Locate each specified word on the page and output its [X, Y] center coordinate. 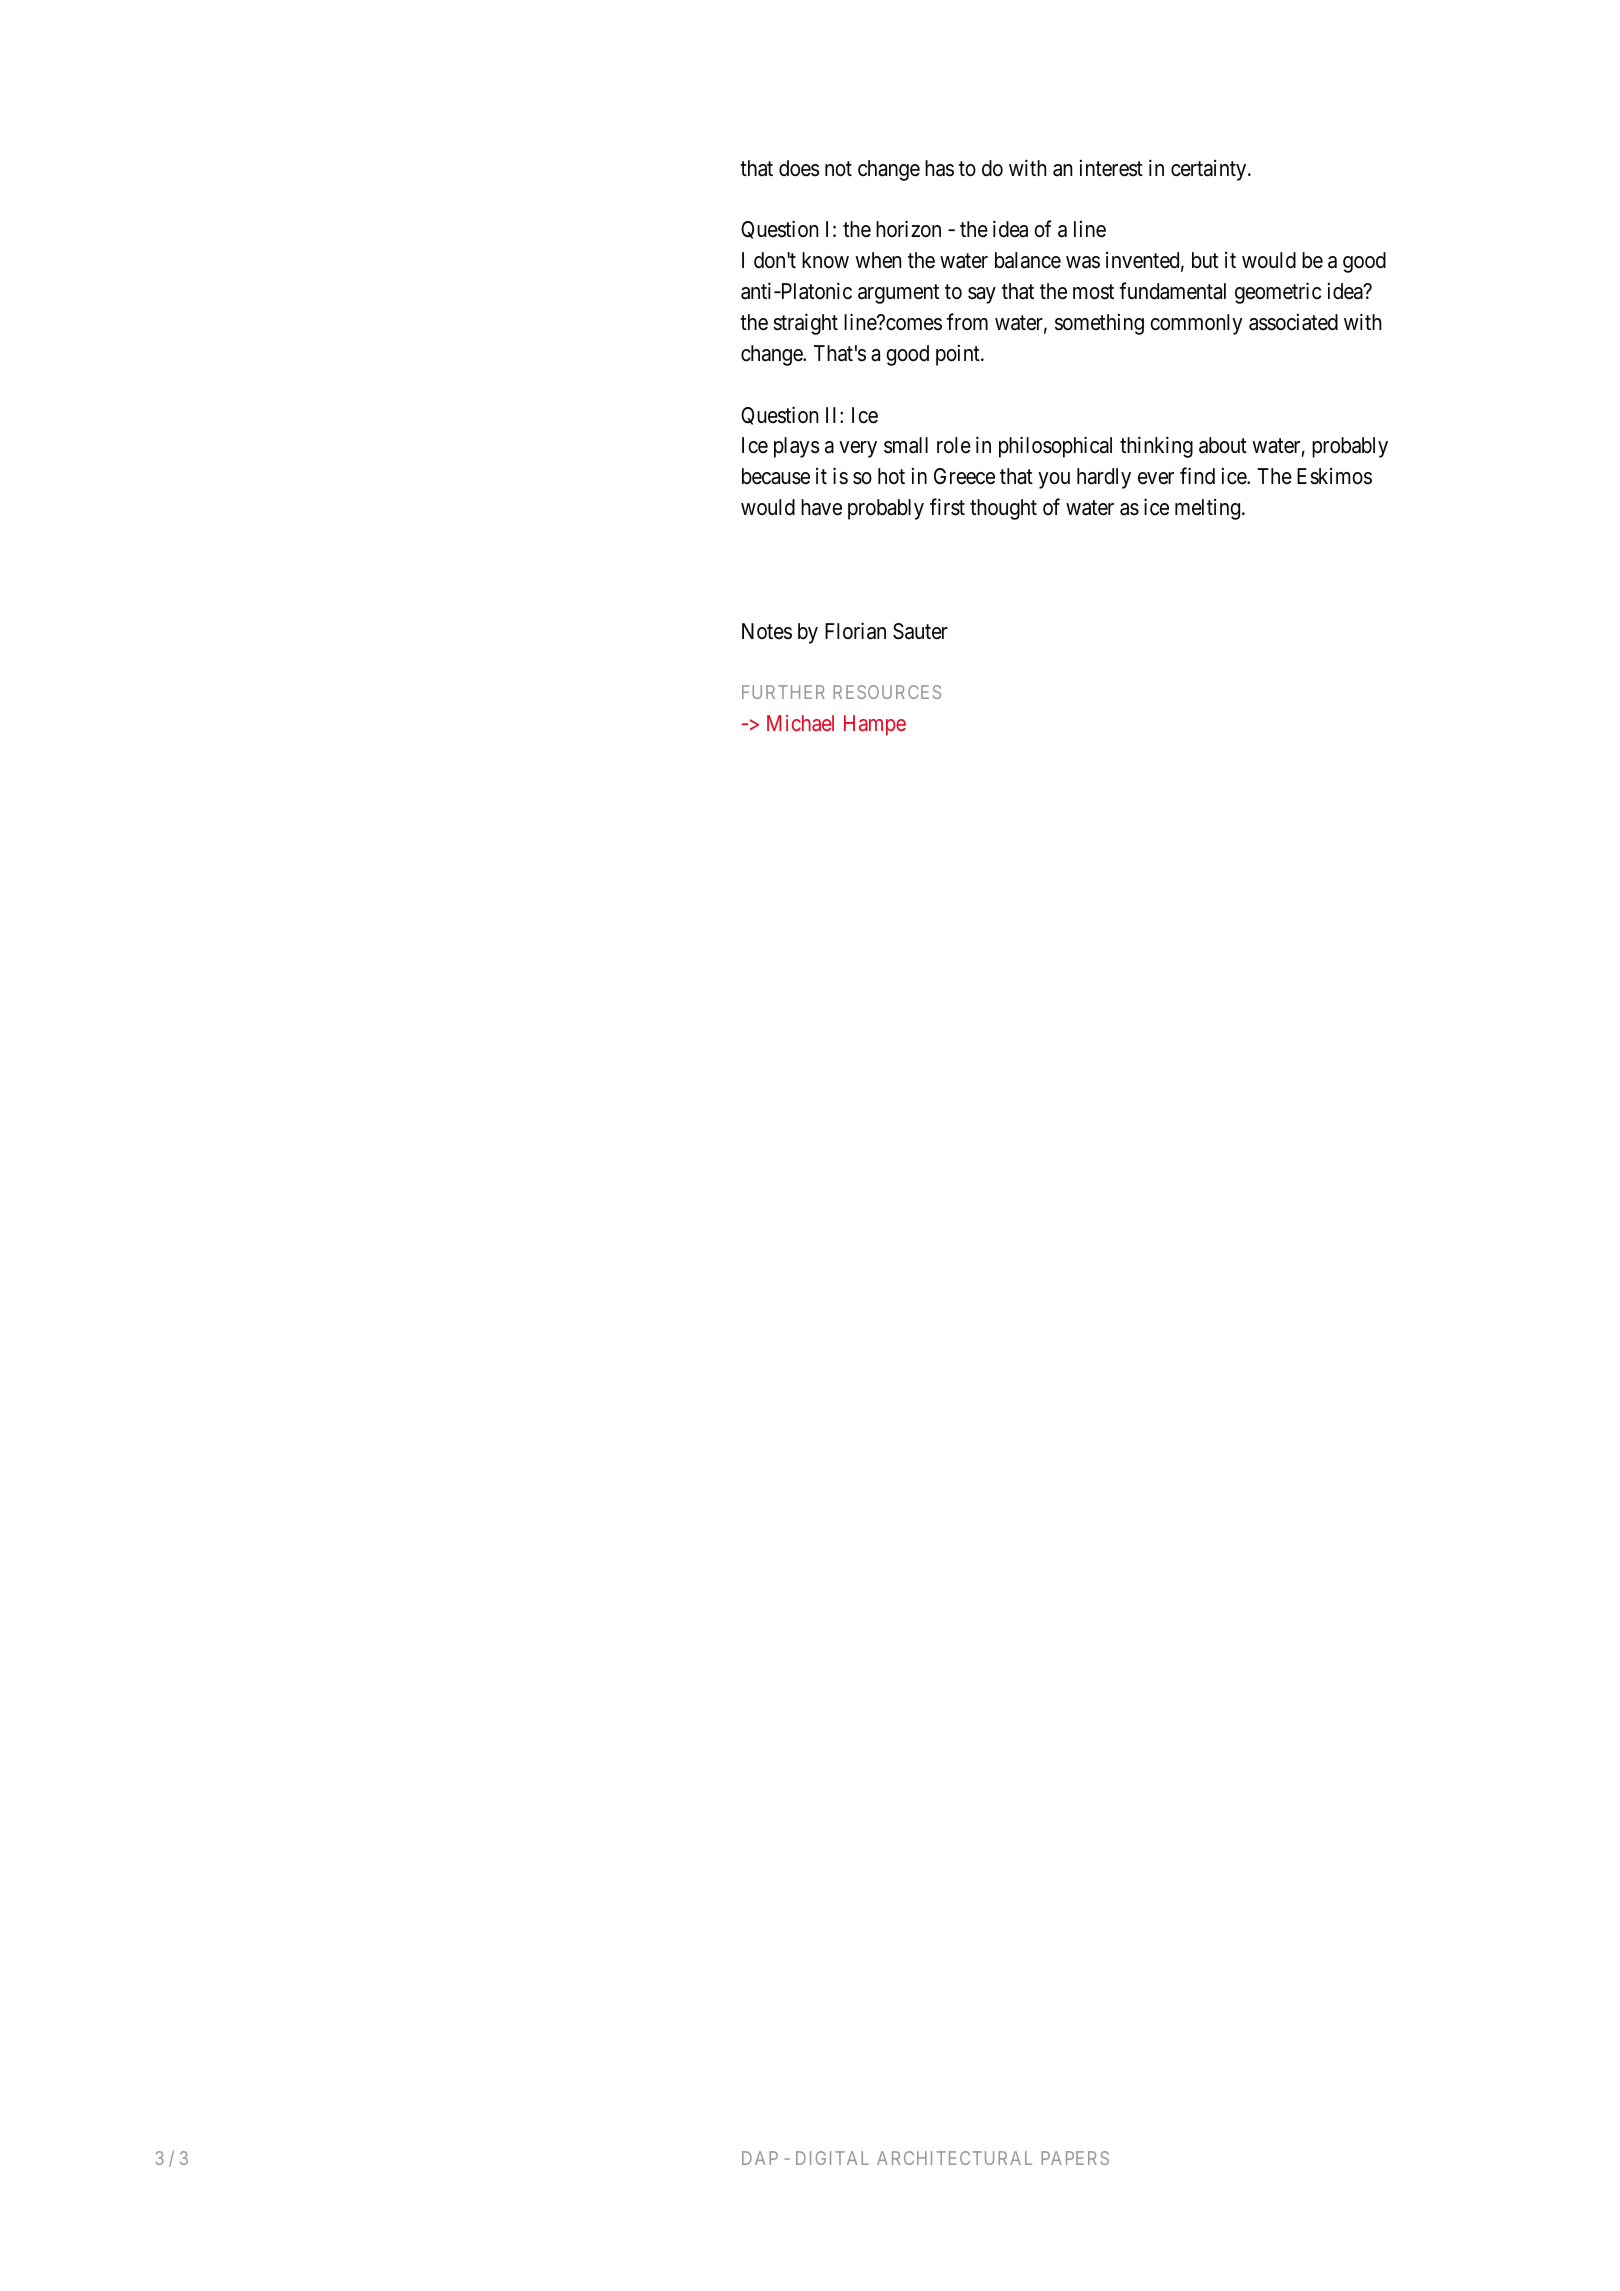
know [825, 260]
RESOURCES [887, 692]
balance [1028, 260]
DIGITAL [832, 2158]
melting [1207, 509]
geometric [1278, 293]
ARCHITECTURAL [954, 2158]
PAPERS [1075, 2158]
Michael [800, 723]
